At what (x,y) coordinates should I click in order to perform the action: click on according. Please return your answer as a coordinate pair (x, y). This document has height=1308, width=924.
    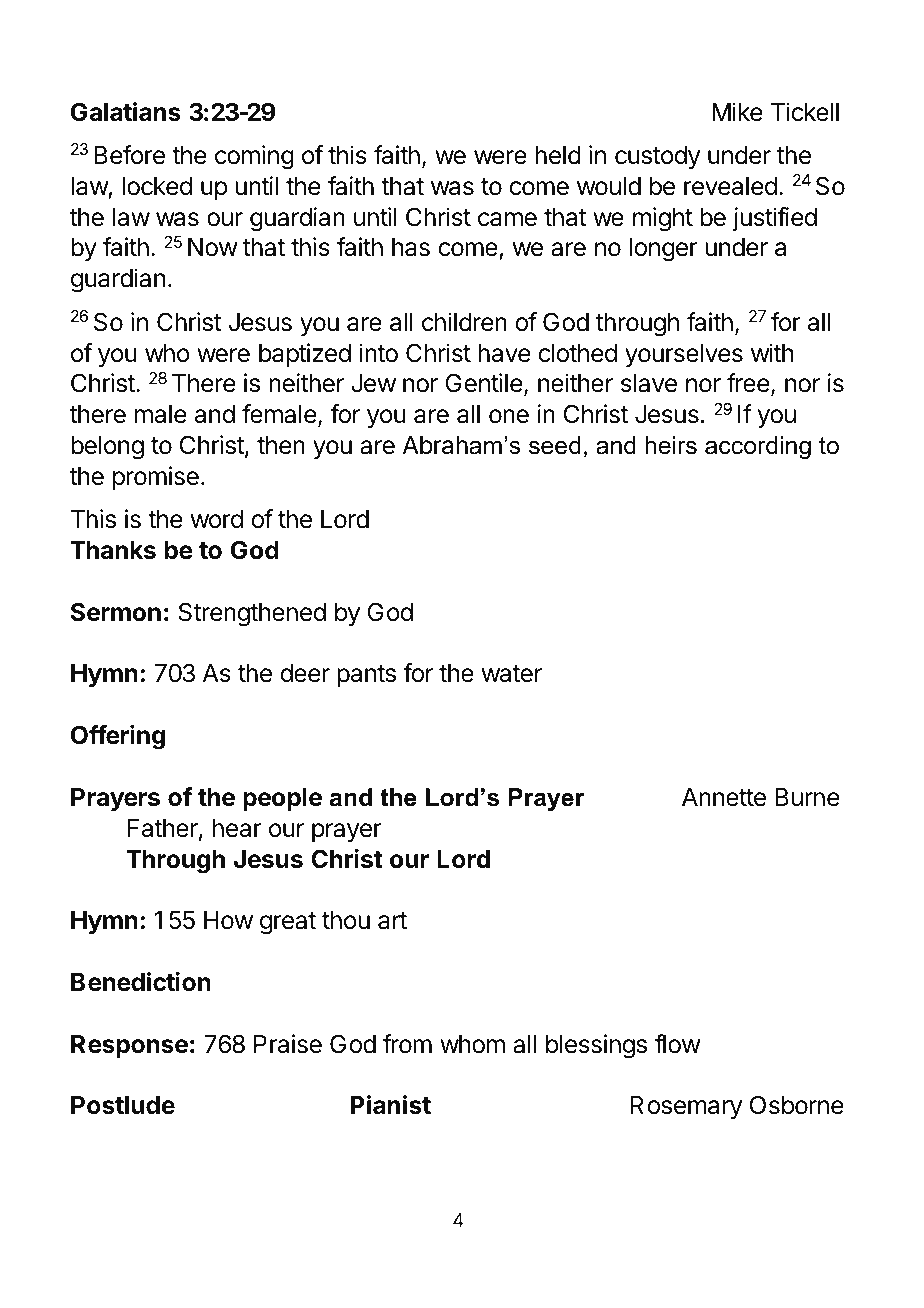
    Looking at the image, I should click on (758, 448).
